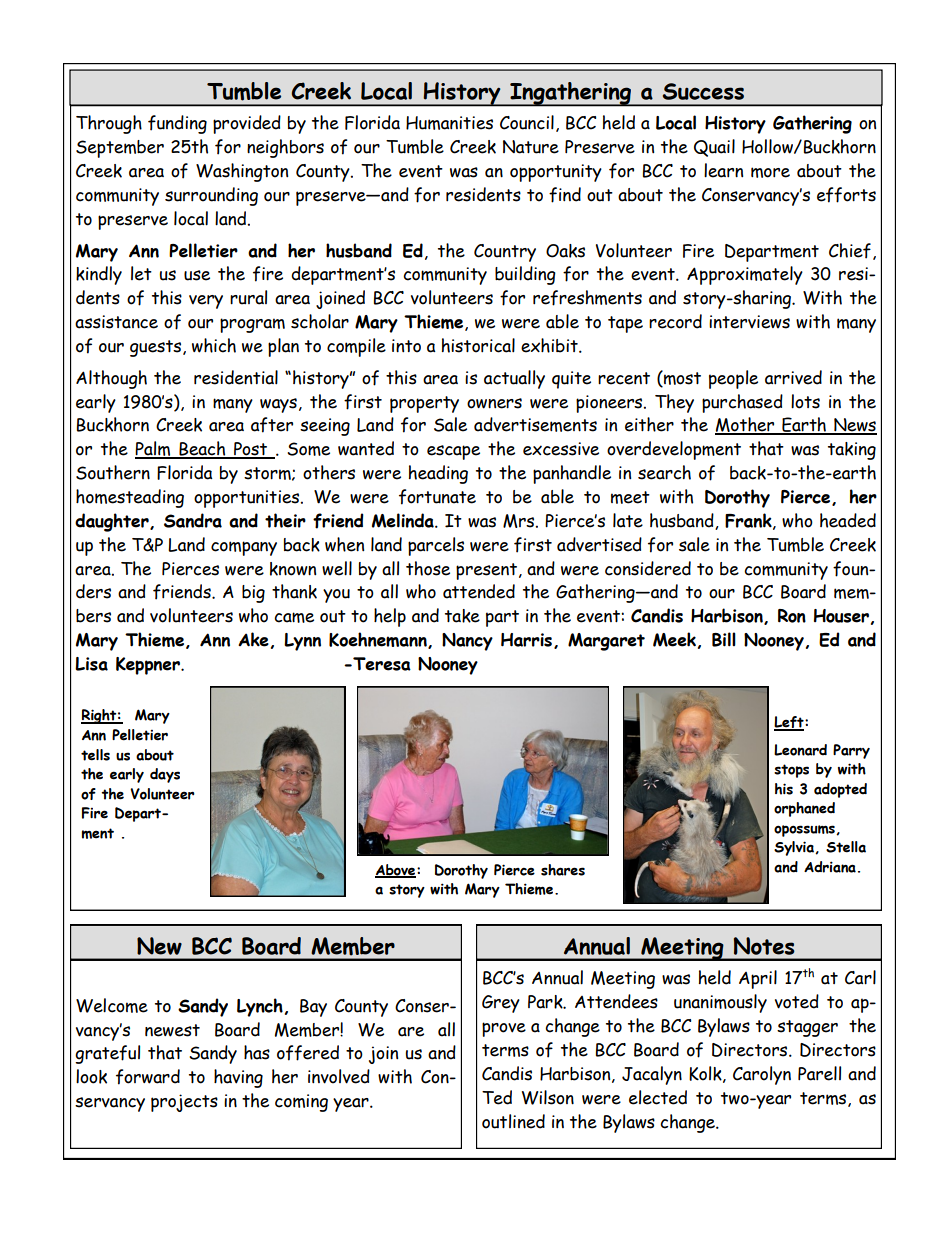 The height and width of the screenshot is (1233, 952). I want to click on more, so click(770, 172).
